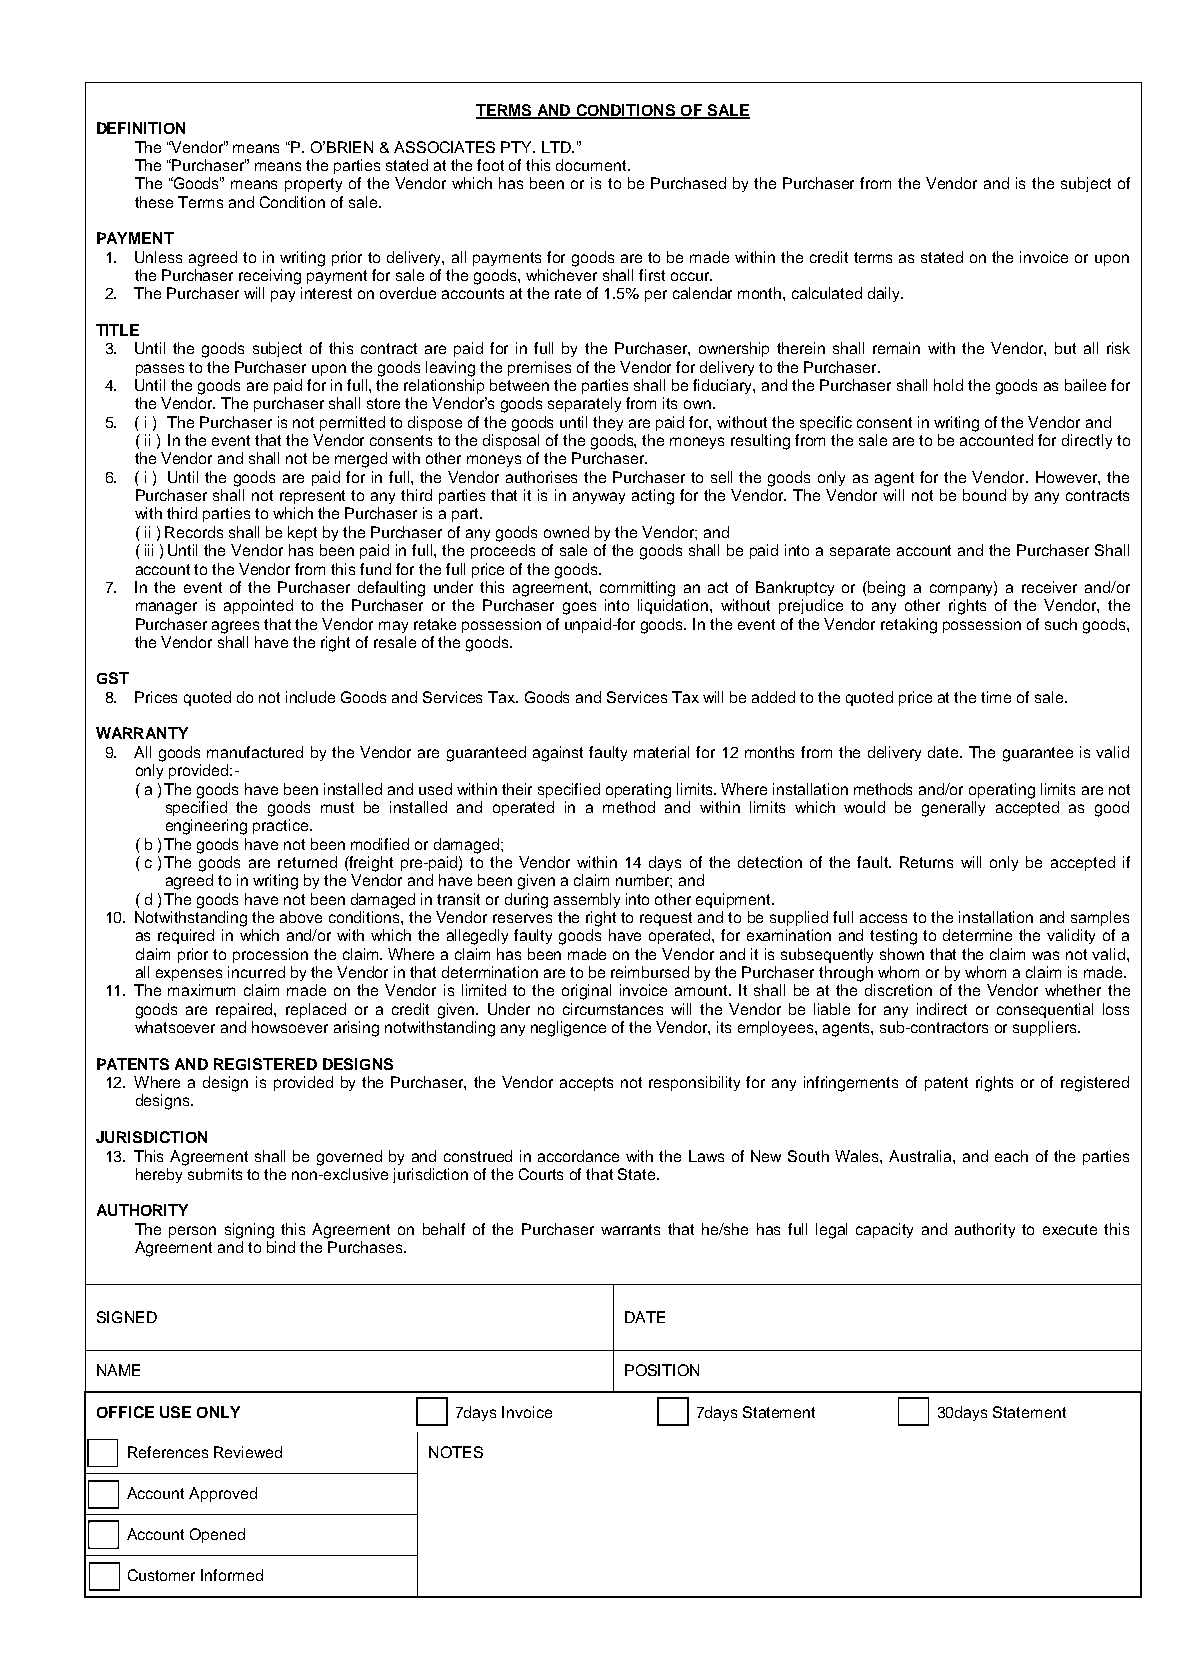 Image resolution: width=1187 pixels, height=1679 pixels. I want to click on suppliers, so click(1046, 1028).
